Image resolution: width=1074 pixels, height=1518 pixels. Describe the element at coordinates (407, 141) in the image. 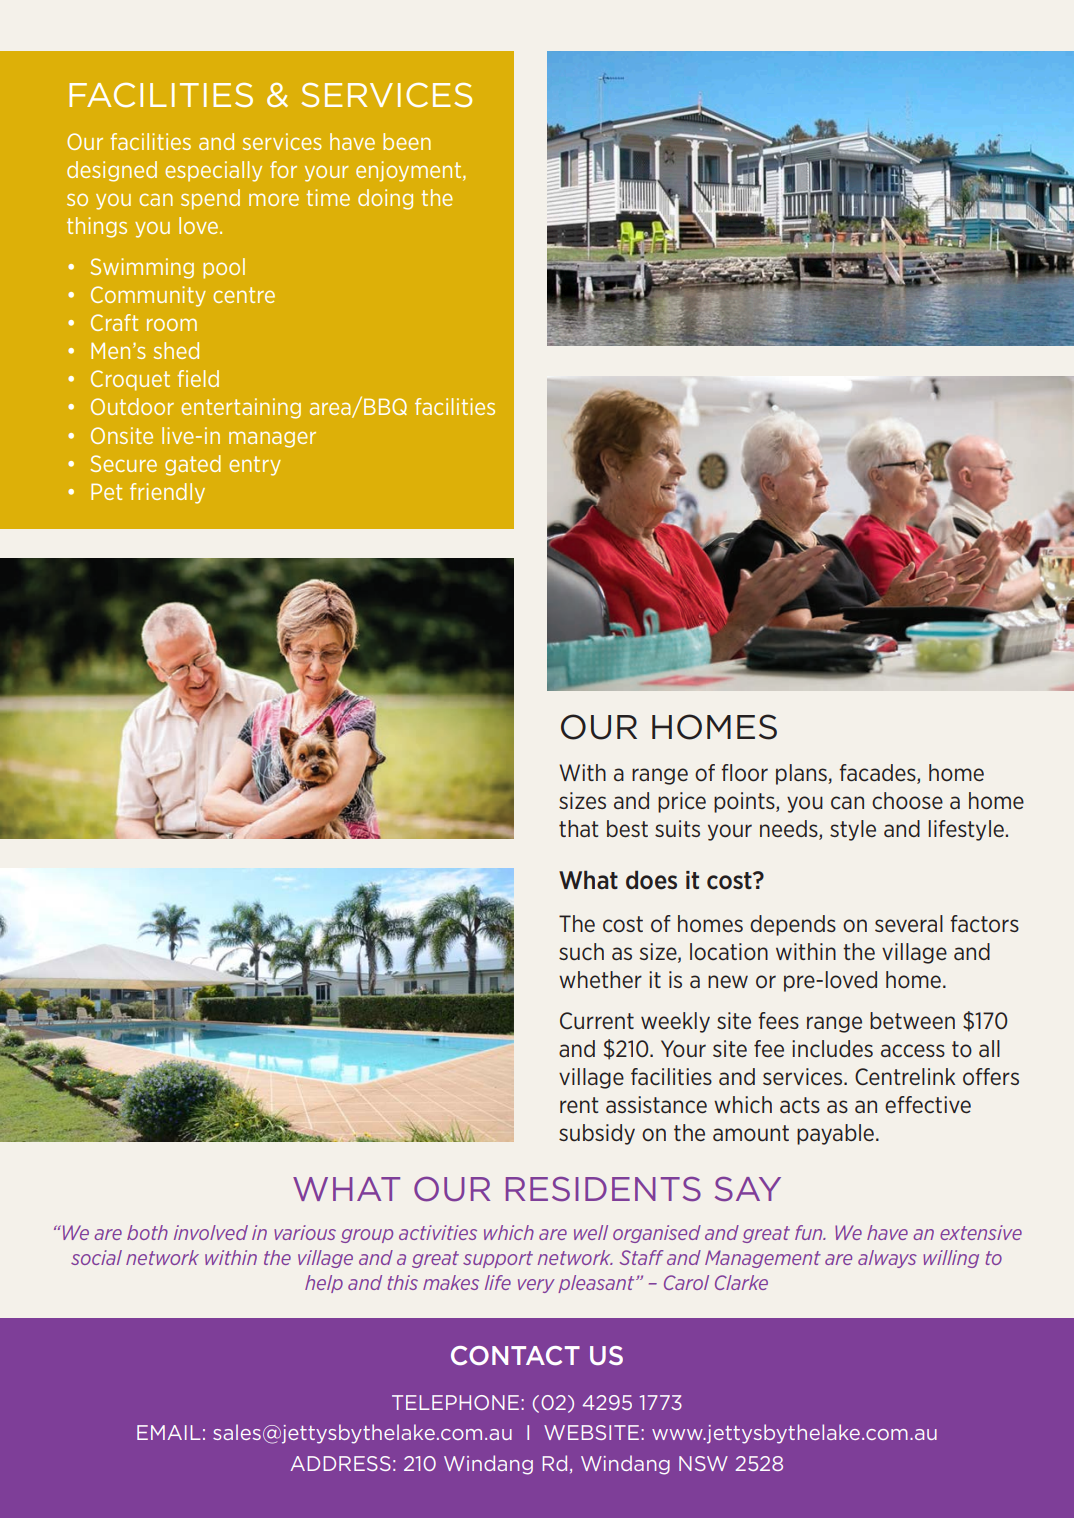

I see `been` at that location.
